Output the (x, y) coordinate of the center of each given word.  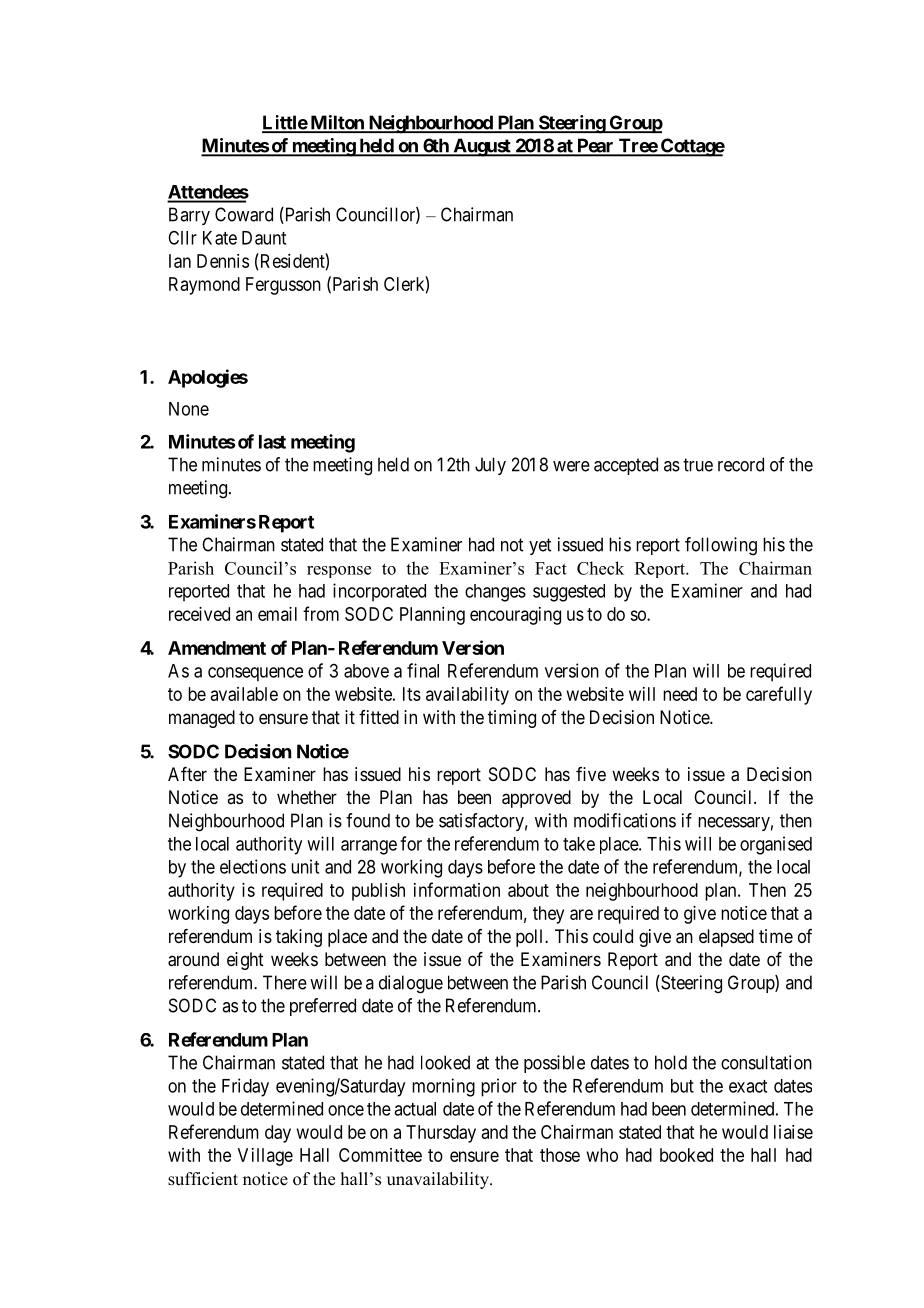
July (490, 466)
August (482, 147)
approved (536, 799)
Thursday (441, 1134)
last (272, 442)
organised (776, 845)
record (741, 464)
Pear (595, 147)
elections (253, 866)
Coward (244, 214)
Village (265, 1157)
